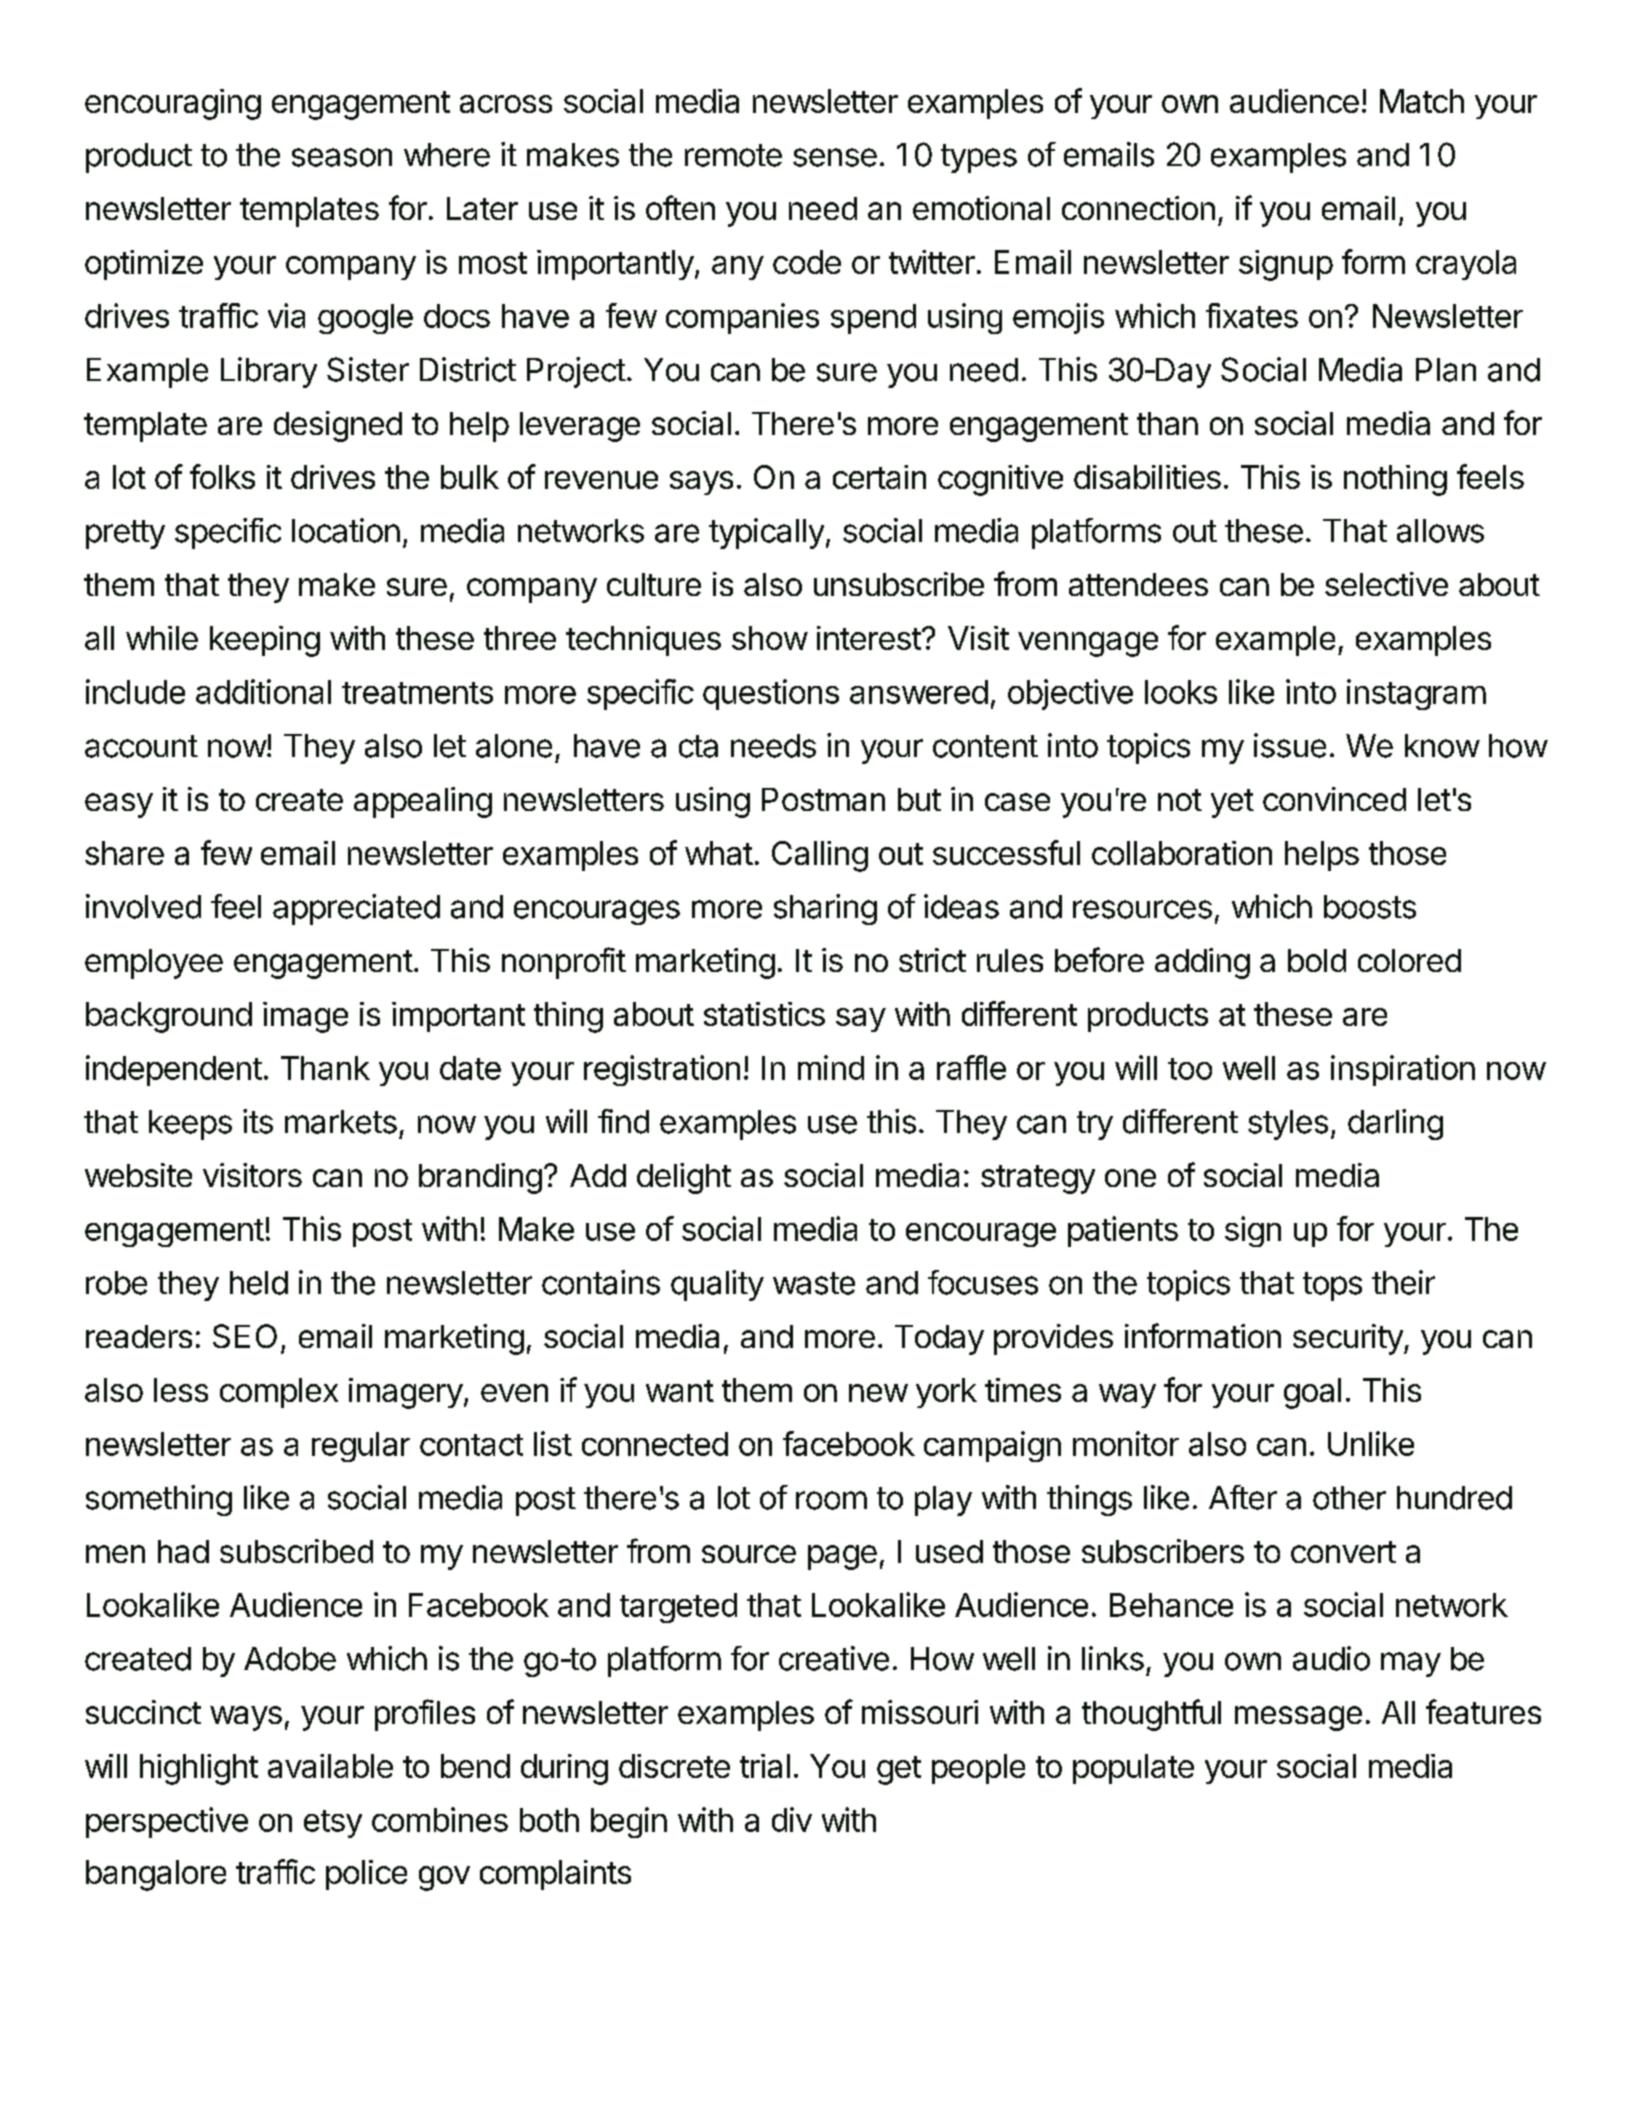  Describe the element at coordinates (1317, 960) in the screenshot. I see `bold` at that location.
